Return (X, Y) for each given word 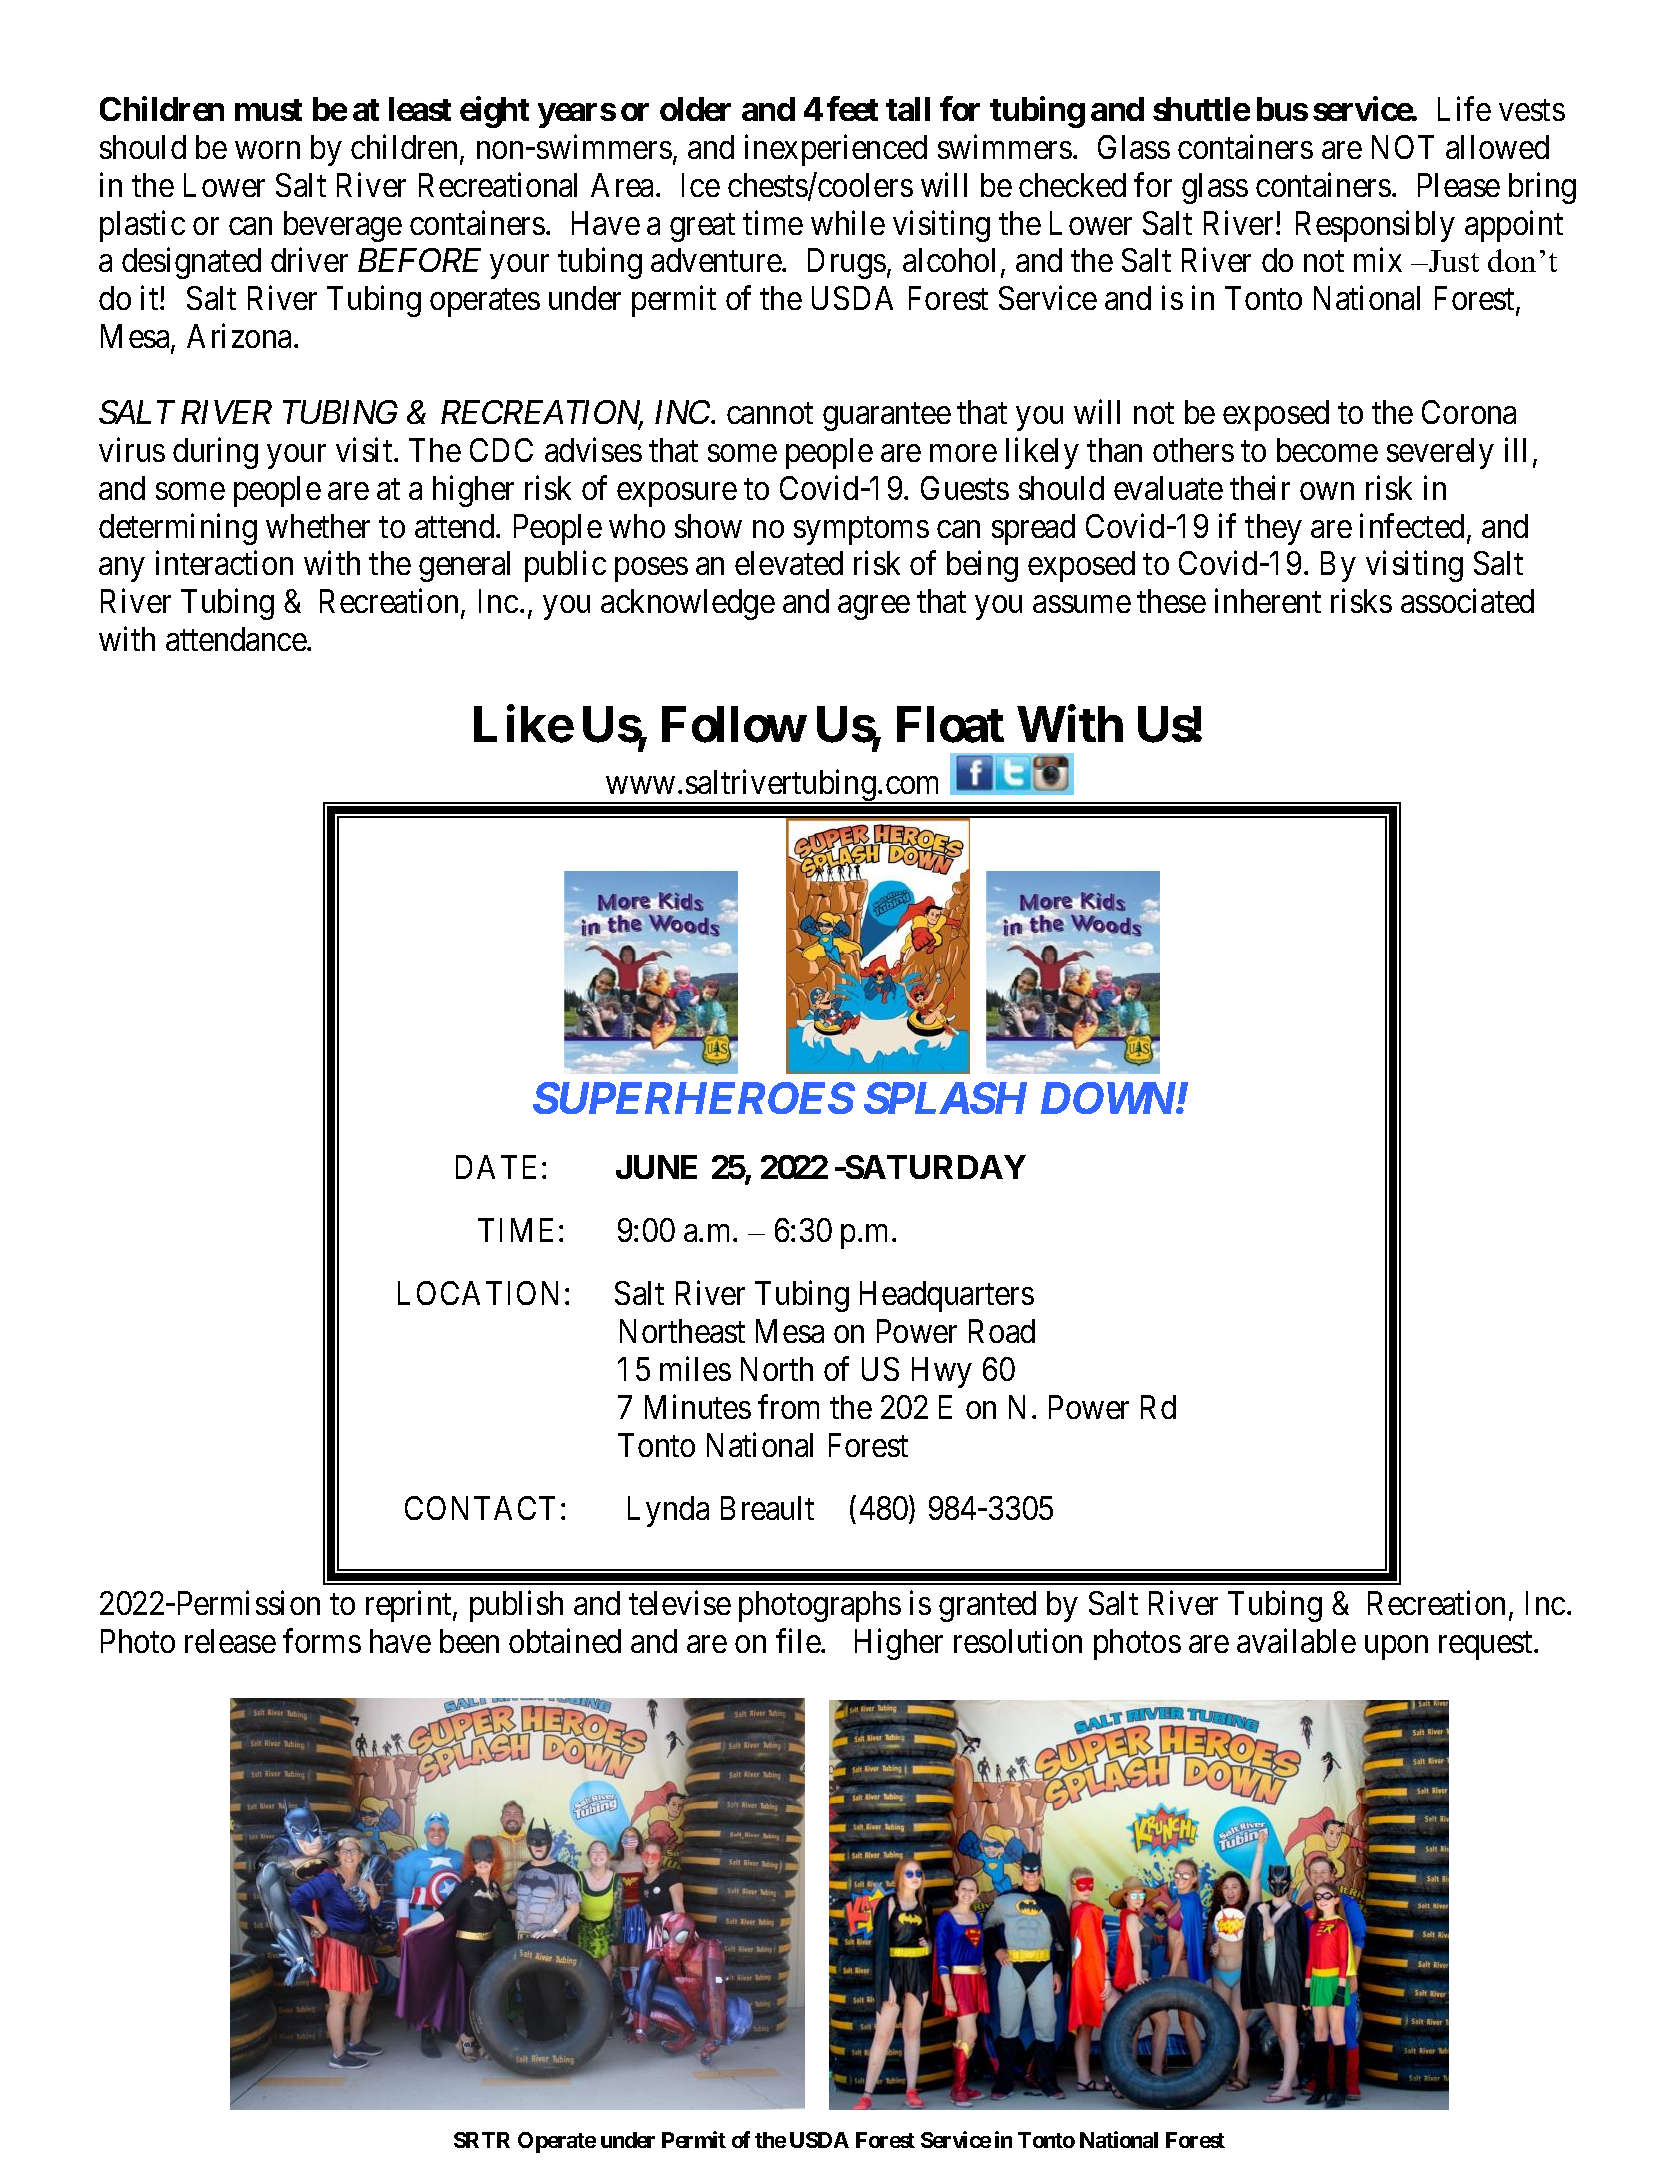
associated (1467, 601)
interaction (224, 563)
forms (322, 1641)
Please (1459, 185)
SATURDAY (934, 1167)
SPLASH (945, 1098)
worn (267, 150)
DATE (499, 1167)
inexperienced (836, 150)
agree (874, 608)
